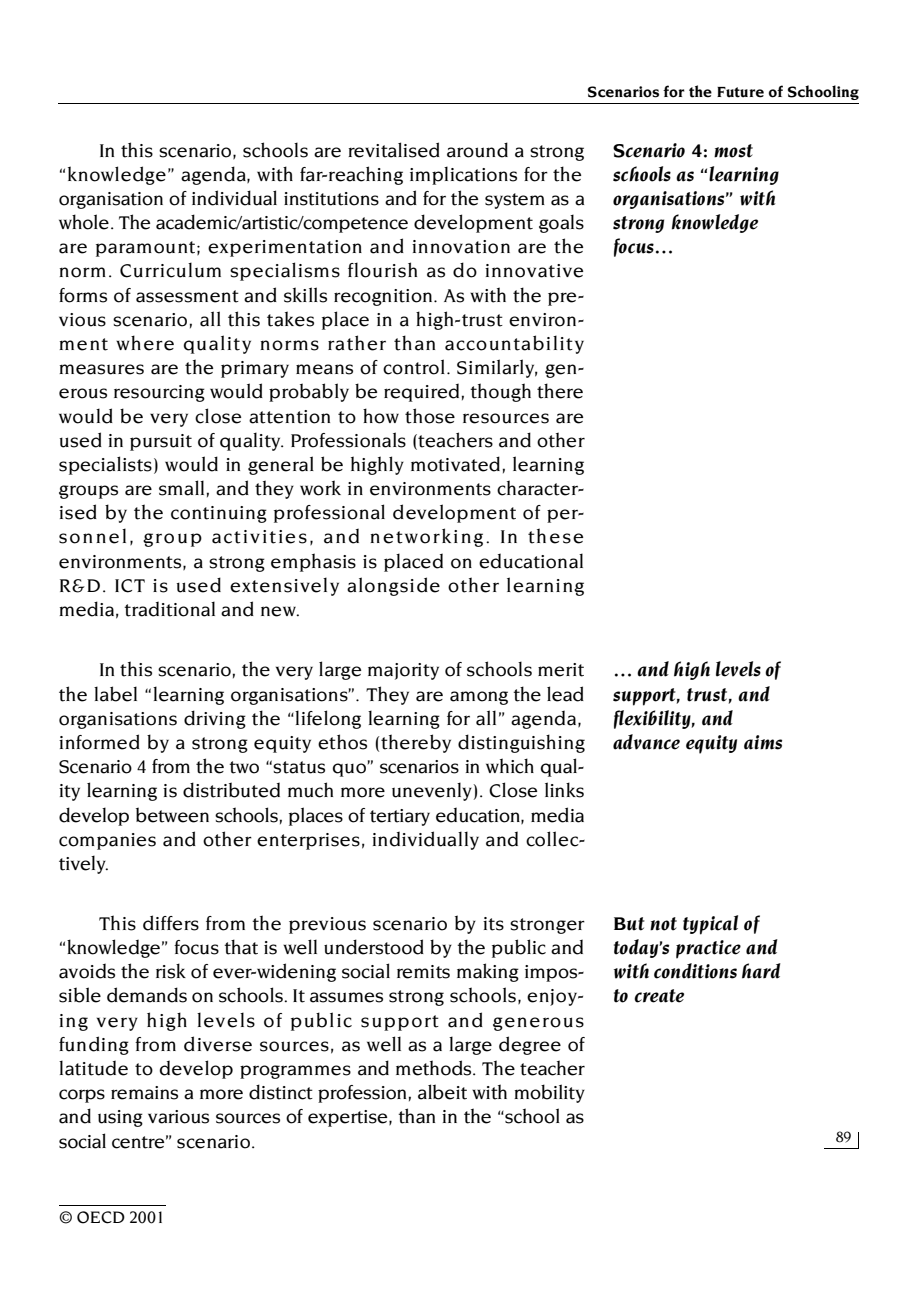  Describe the element at coordinates (477, 150) in the screenshot. I see `around` at that location.
